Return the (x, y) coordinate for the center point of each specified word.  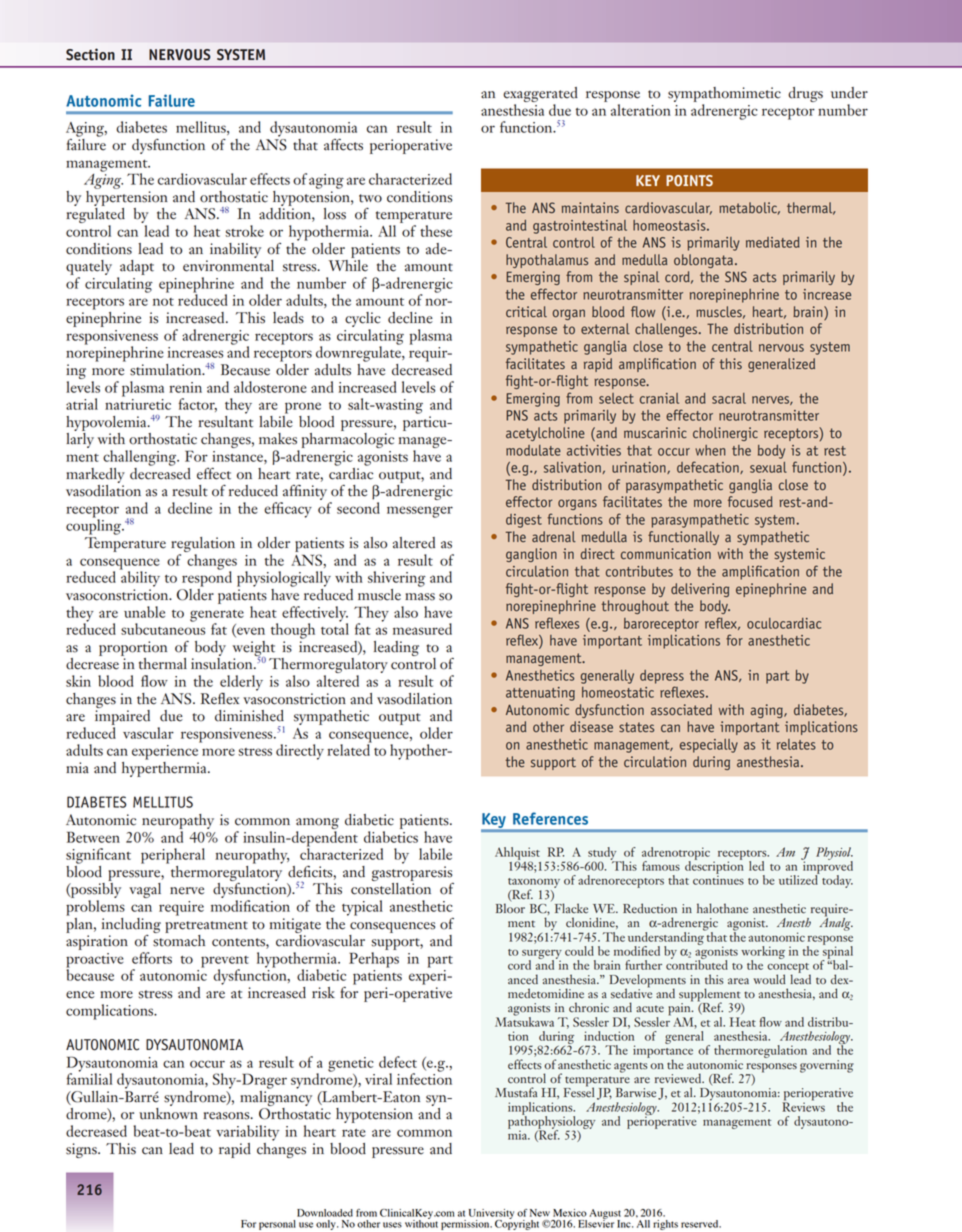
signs (82, 1150)
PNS (517, 415)
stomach (179, 939)
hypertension (127, 197)
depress (662, 677)
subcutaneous (163, 628)
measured (422, 629)
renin (185, 387)
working (763, 953)
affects (343, 145)
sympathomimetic (724, 96)
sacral (729, 398)
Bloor (510, 907)
